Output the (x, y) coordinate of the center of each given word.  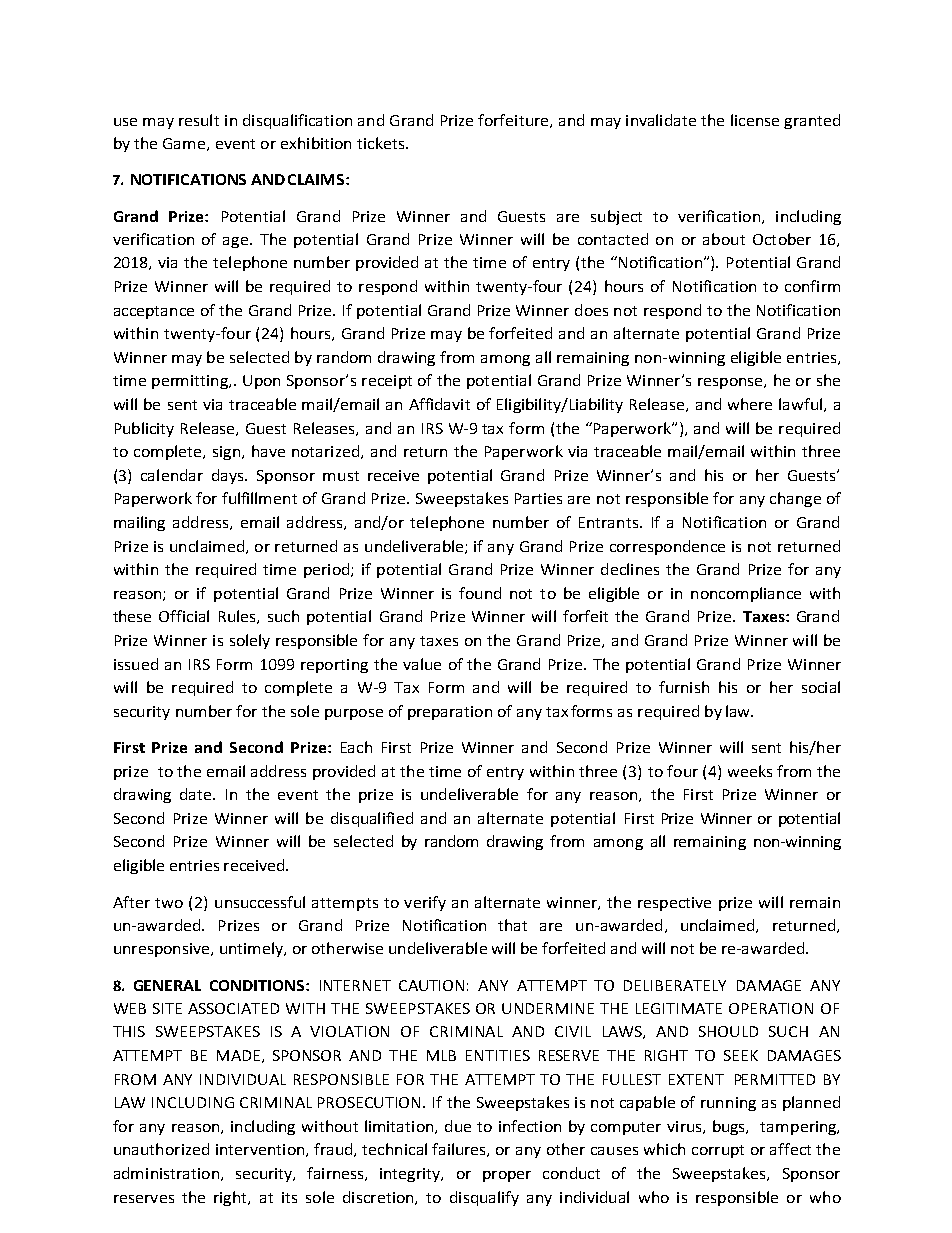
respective (674, 904)
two (169, 903)
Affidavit (439, 404)
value (422, 664)
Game (185, 144)
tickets (382, 143)
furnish (684, 687)
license (755, 120)
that (512, 925)
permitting (191, 382)
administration (166, 1173)
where (750, 404)
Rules (238, 617)
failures (460, 1150)
